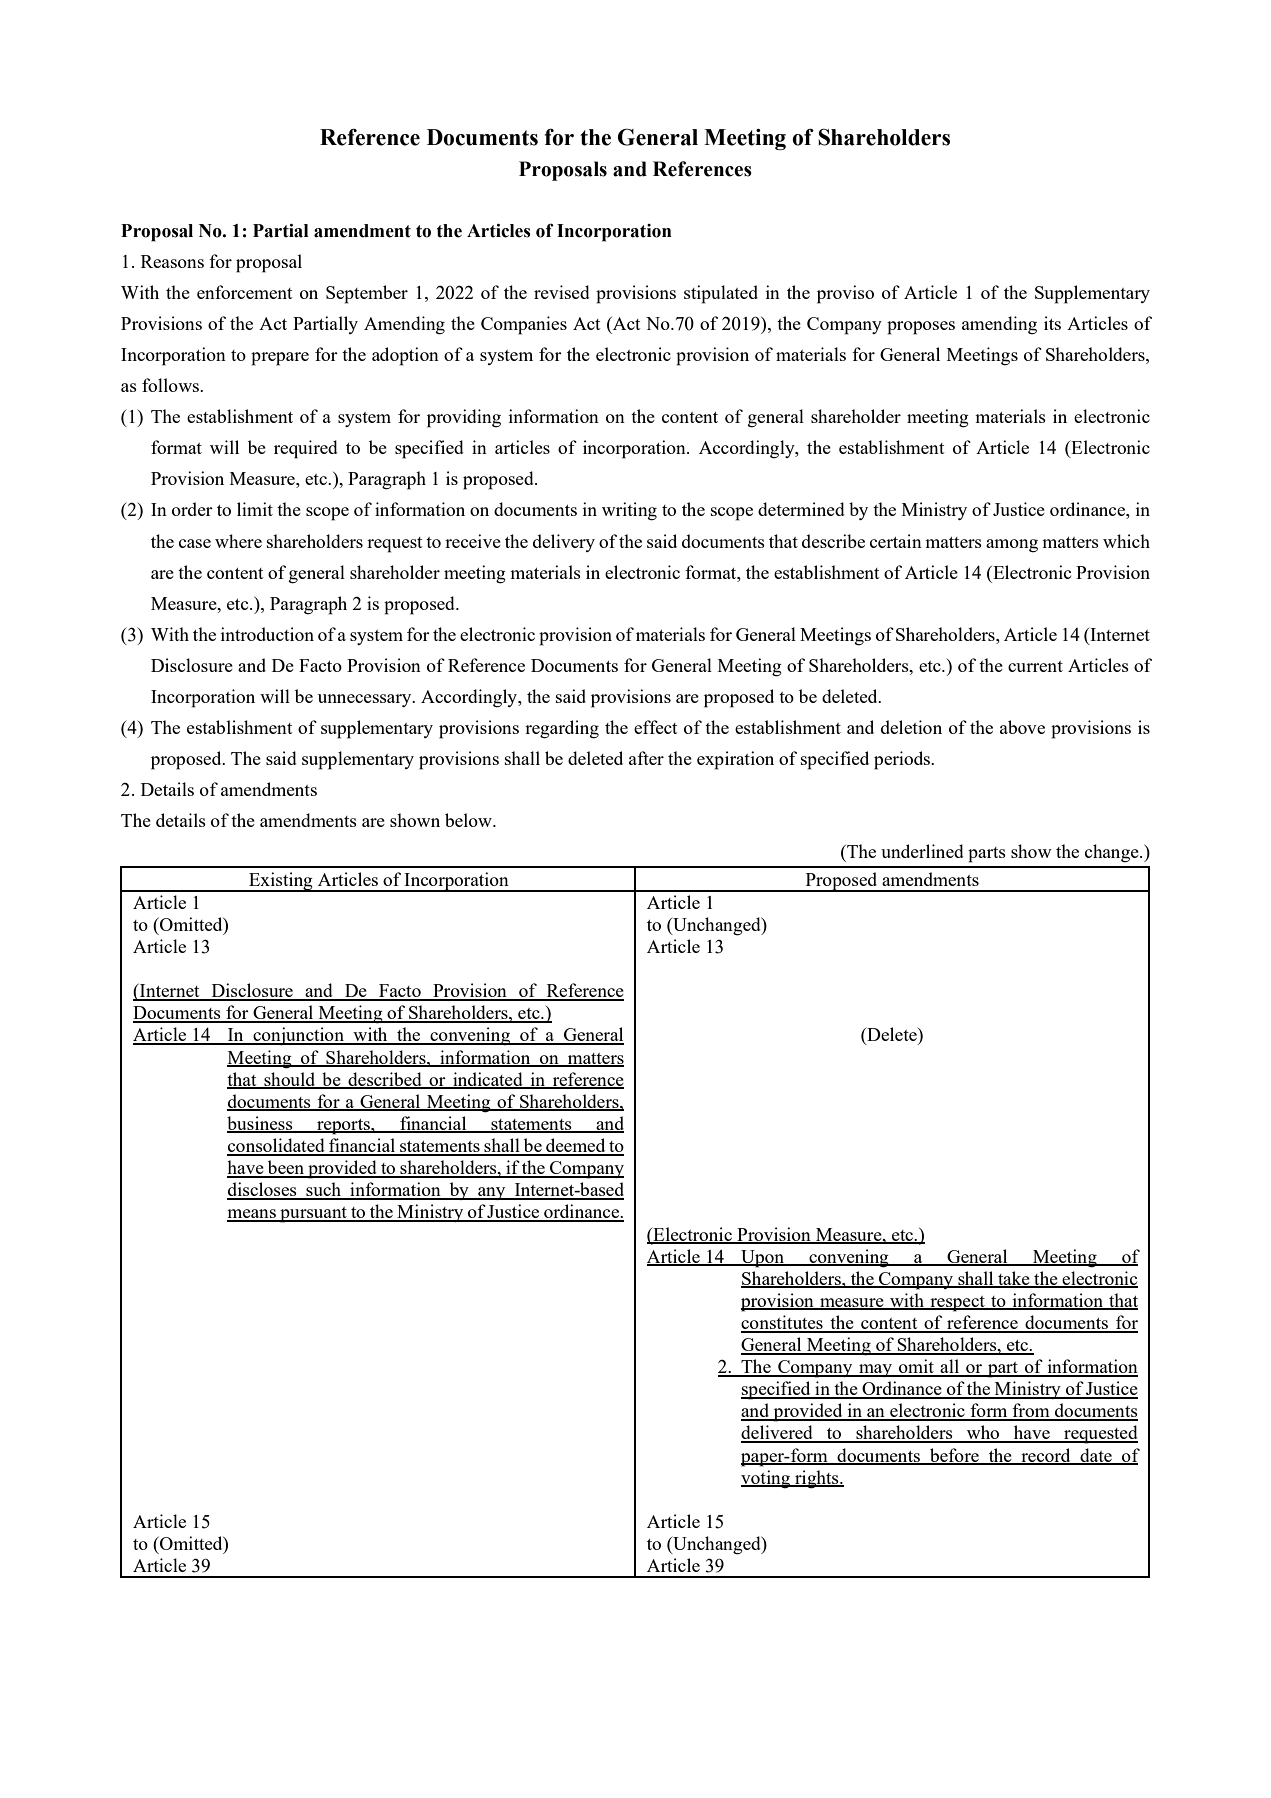  I want to click on its, so click(1052, 323).
